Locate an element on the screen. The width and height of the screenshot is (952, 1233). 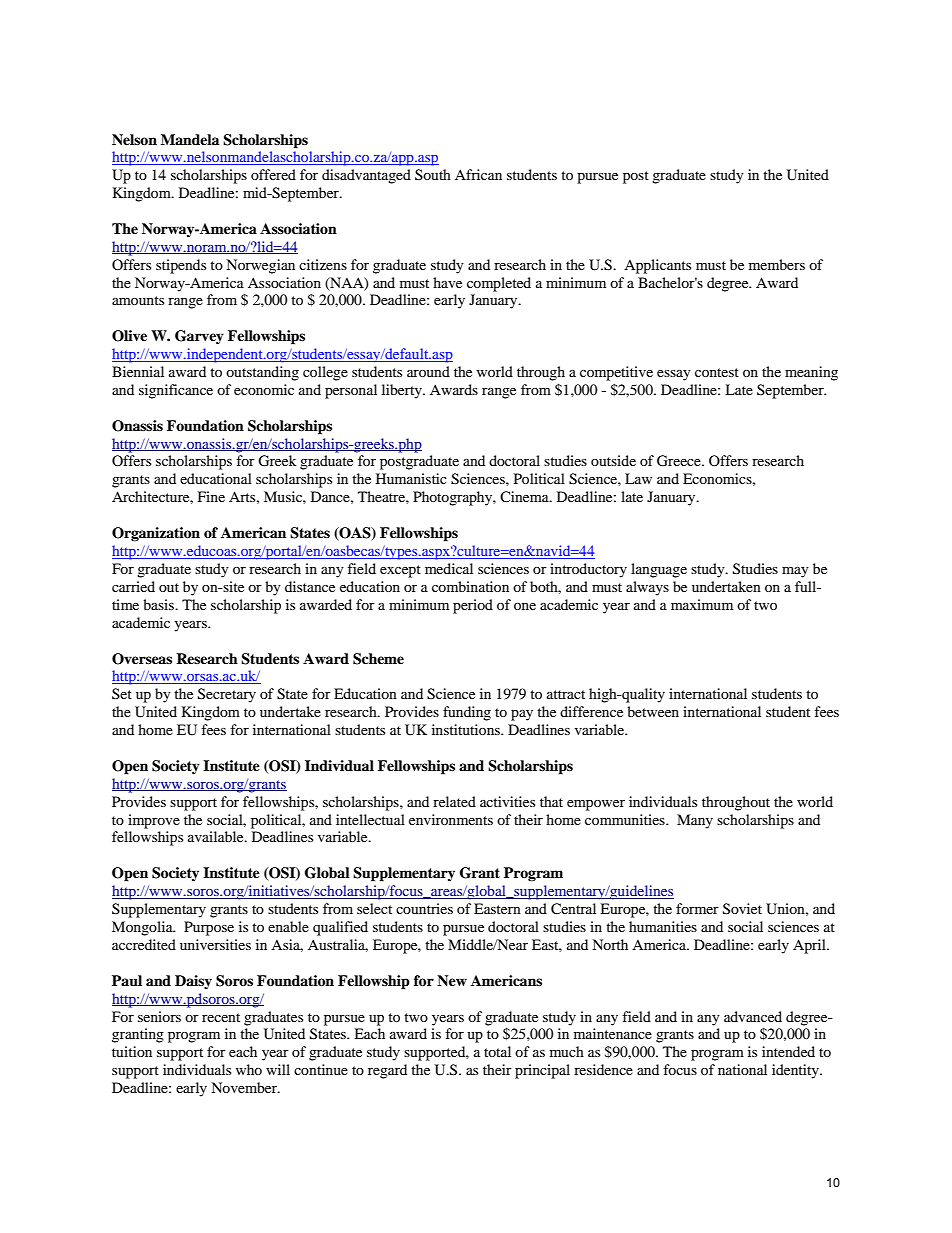
period is located at coordinates (473, 606).
